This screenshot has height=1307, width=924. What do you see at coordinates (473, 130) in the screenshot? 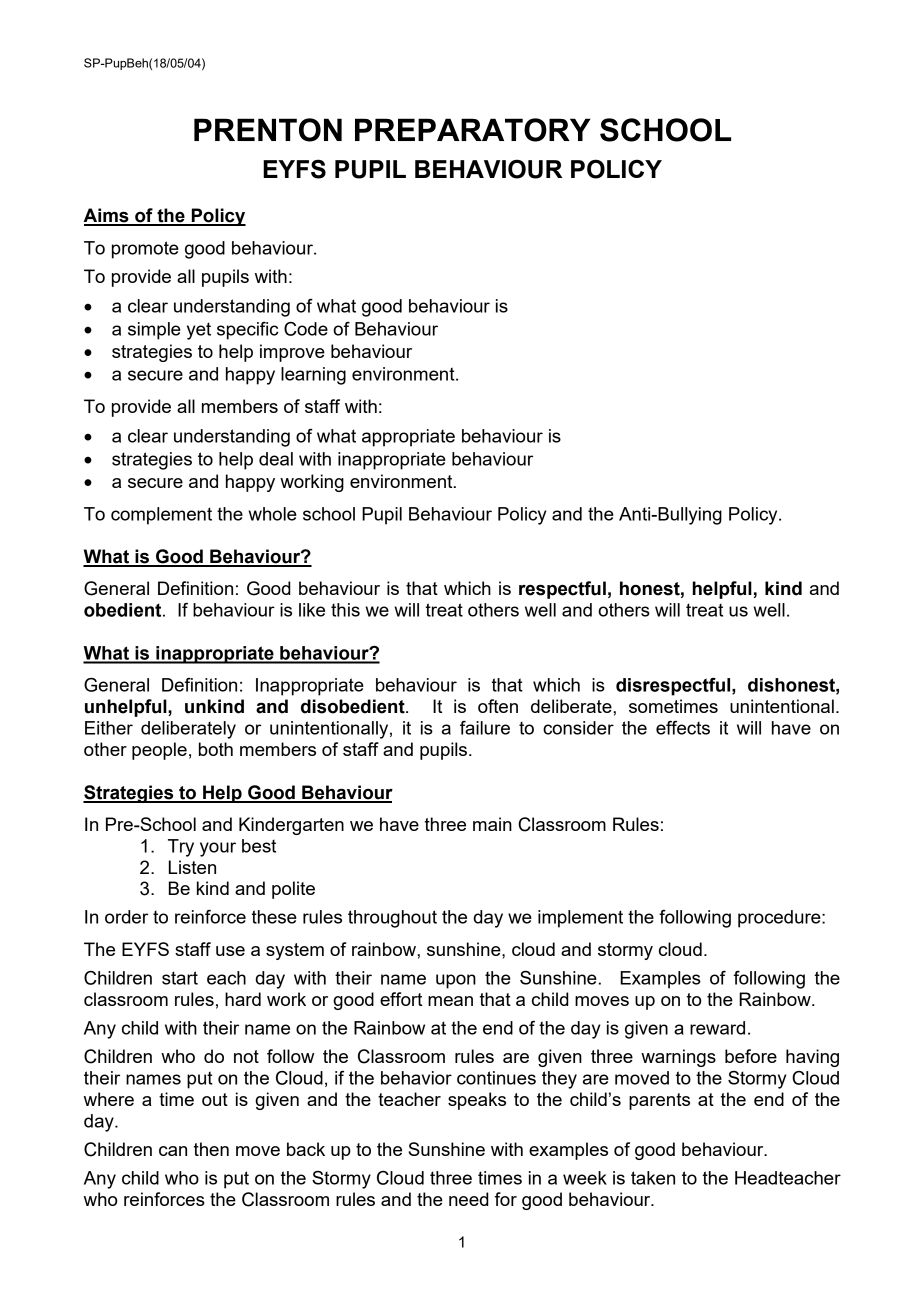
I see `PREPARATORY` at bounding box center [473, 130].
